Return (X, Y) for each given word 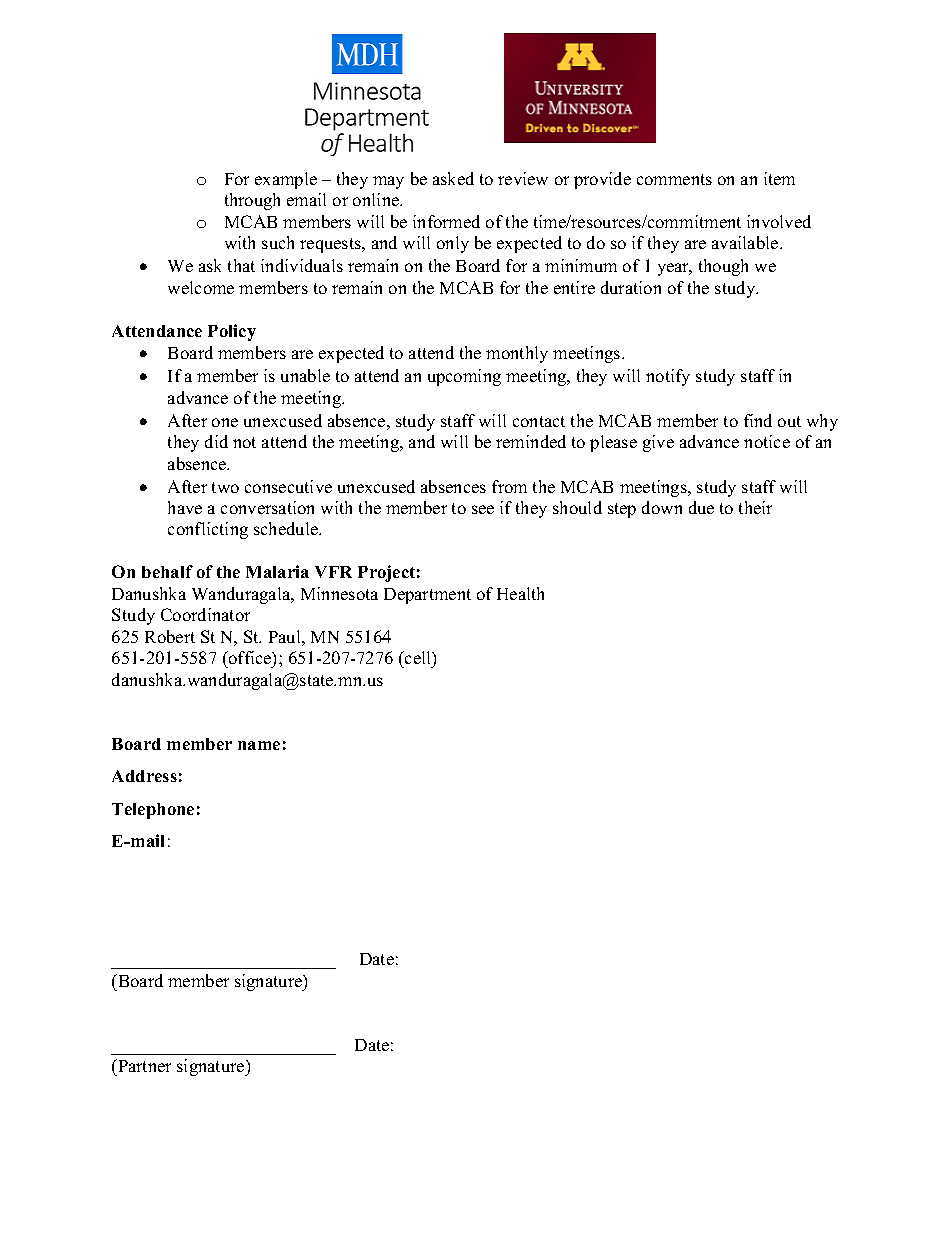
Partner (143, 1067)
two (225, 487)
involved (779, 221)
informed (446, 221)
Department (427, 596)
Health (520, 593)
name (259, 745)
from (509, 486)
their (755, 507)
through (252, 201)
